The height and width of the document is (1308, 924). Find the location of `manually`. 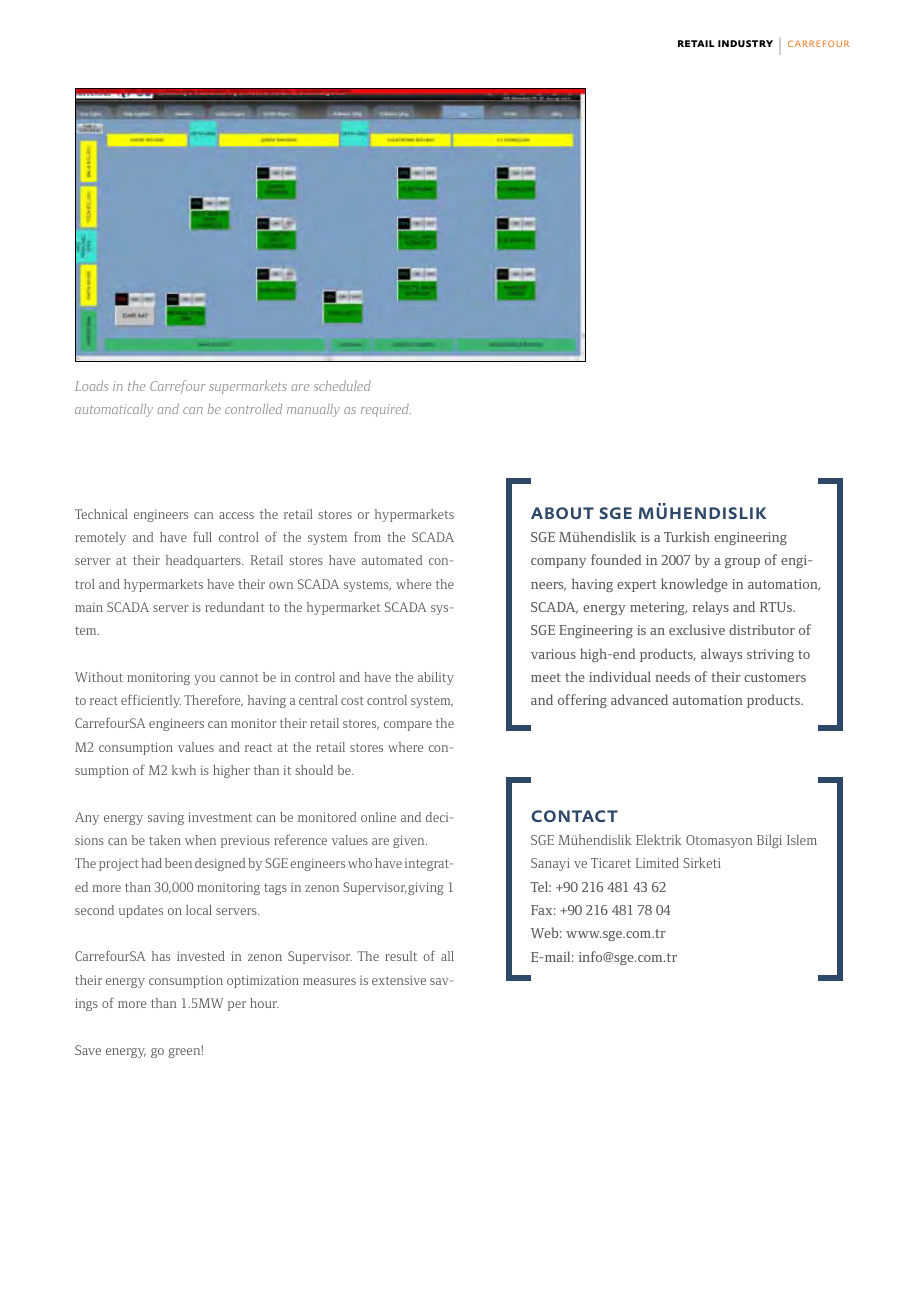

manually is located at coordinates (313, 410).
